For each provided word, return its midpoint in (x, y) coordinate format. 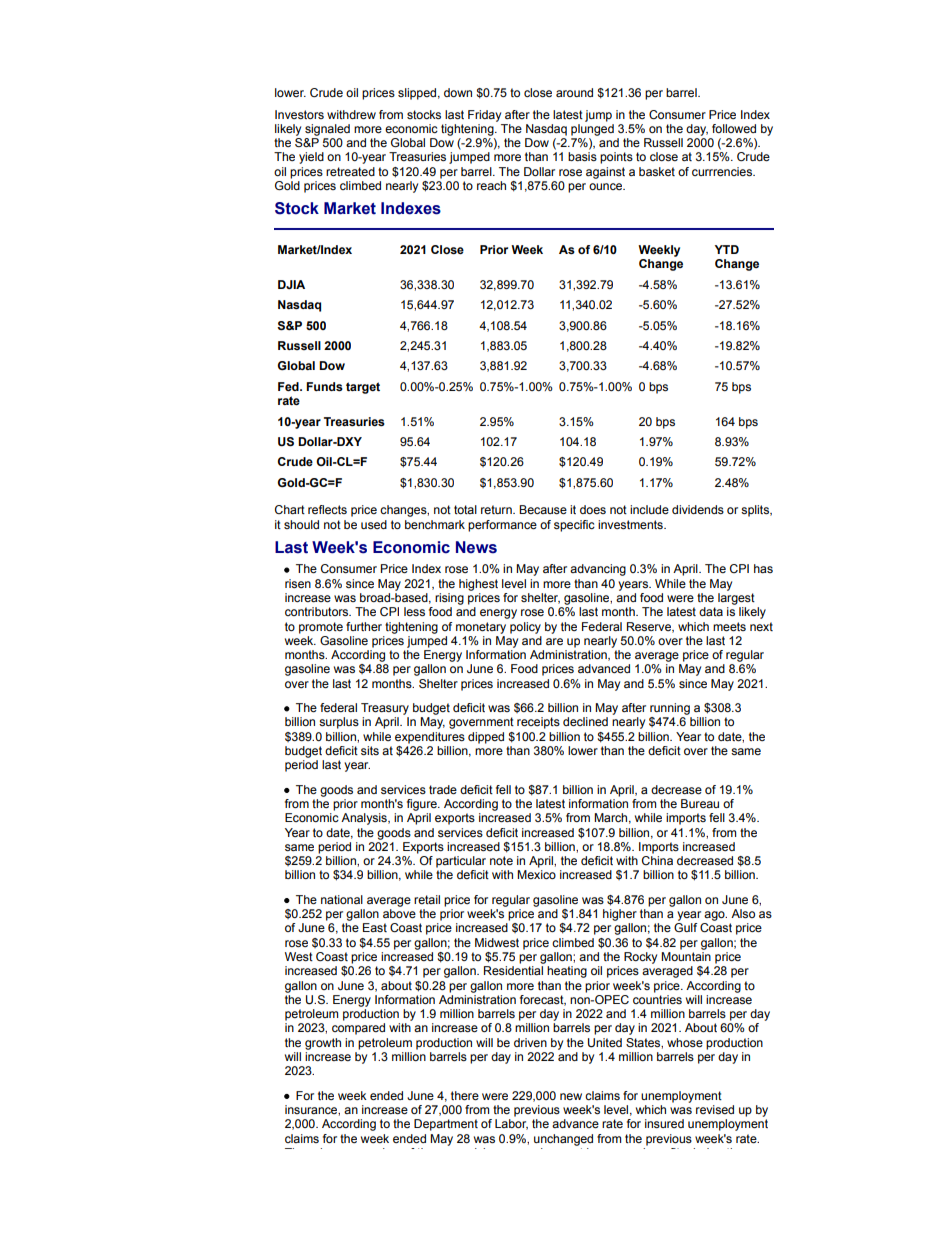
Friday (484, 116)
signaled (327, 130)
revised (715, 1109)
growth (323, 1044)
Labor (511, 1124)
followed (734, 128)
